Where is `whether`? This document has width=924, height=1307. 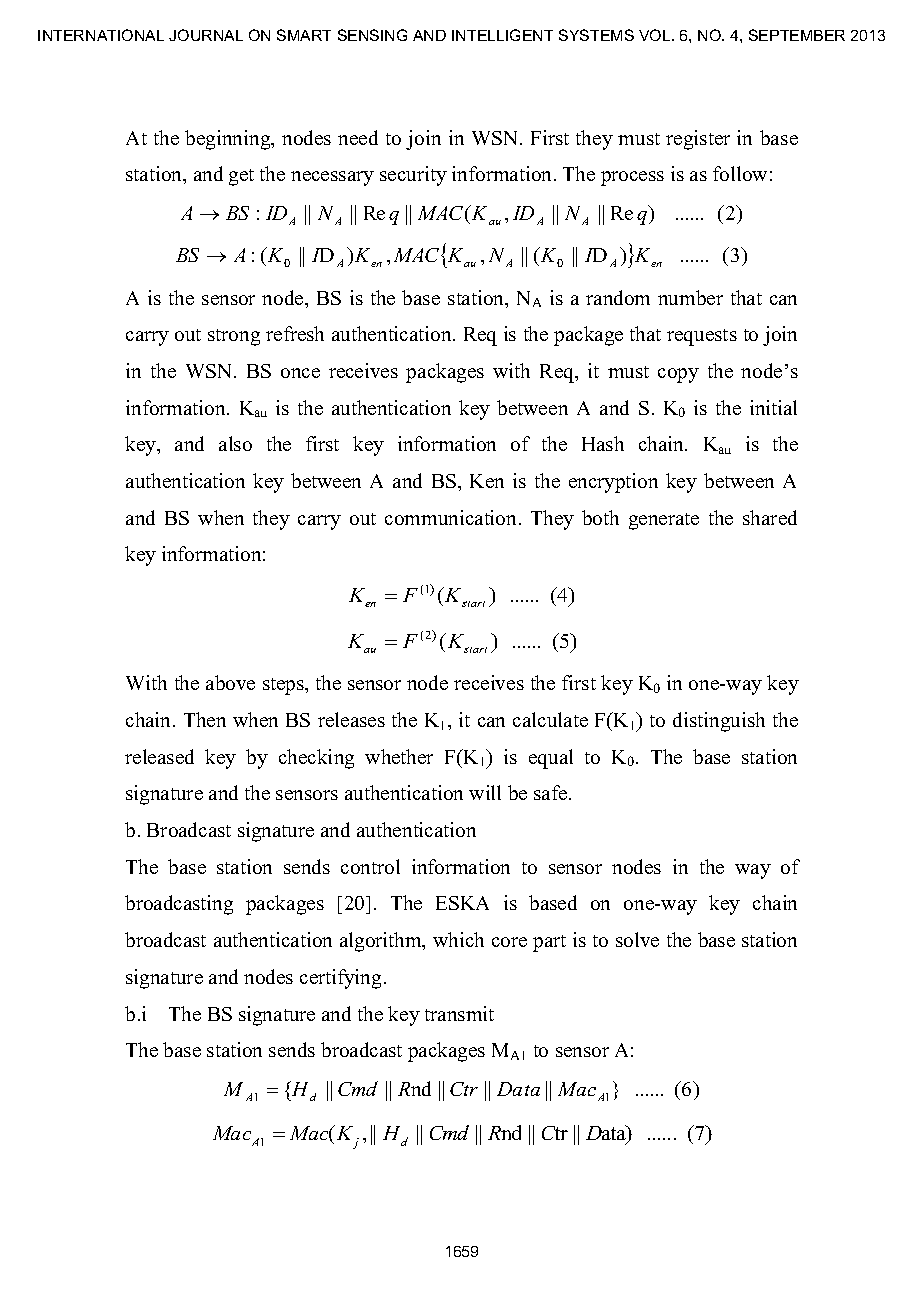 whether is located at coordinates (399, 756).
